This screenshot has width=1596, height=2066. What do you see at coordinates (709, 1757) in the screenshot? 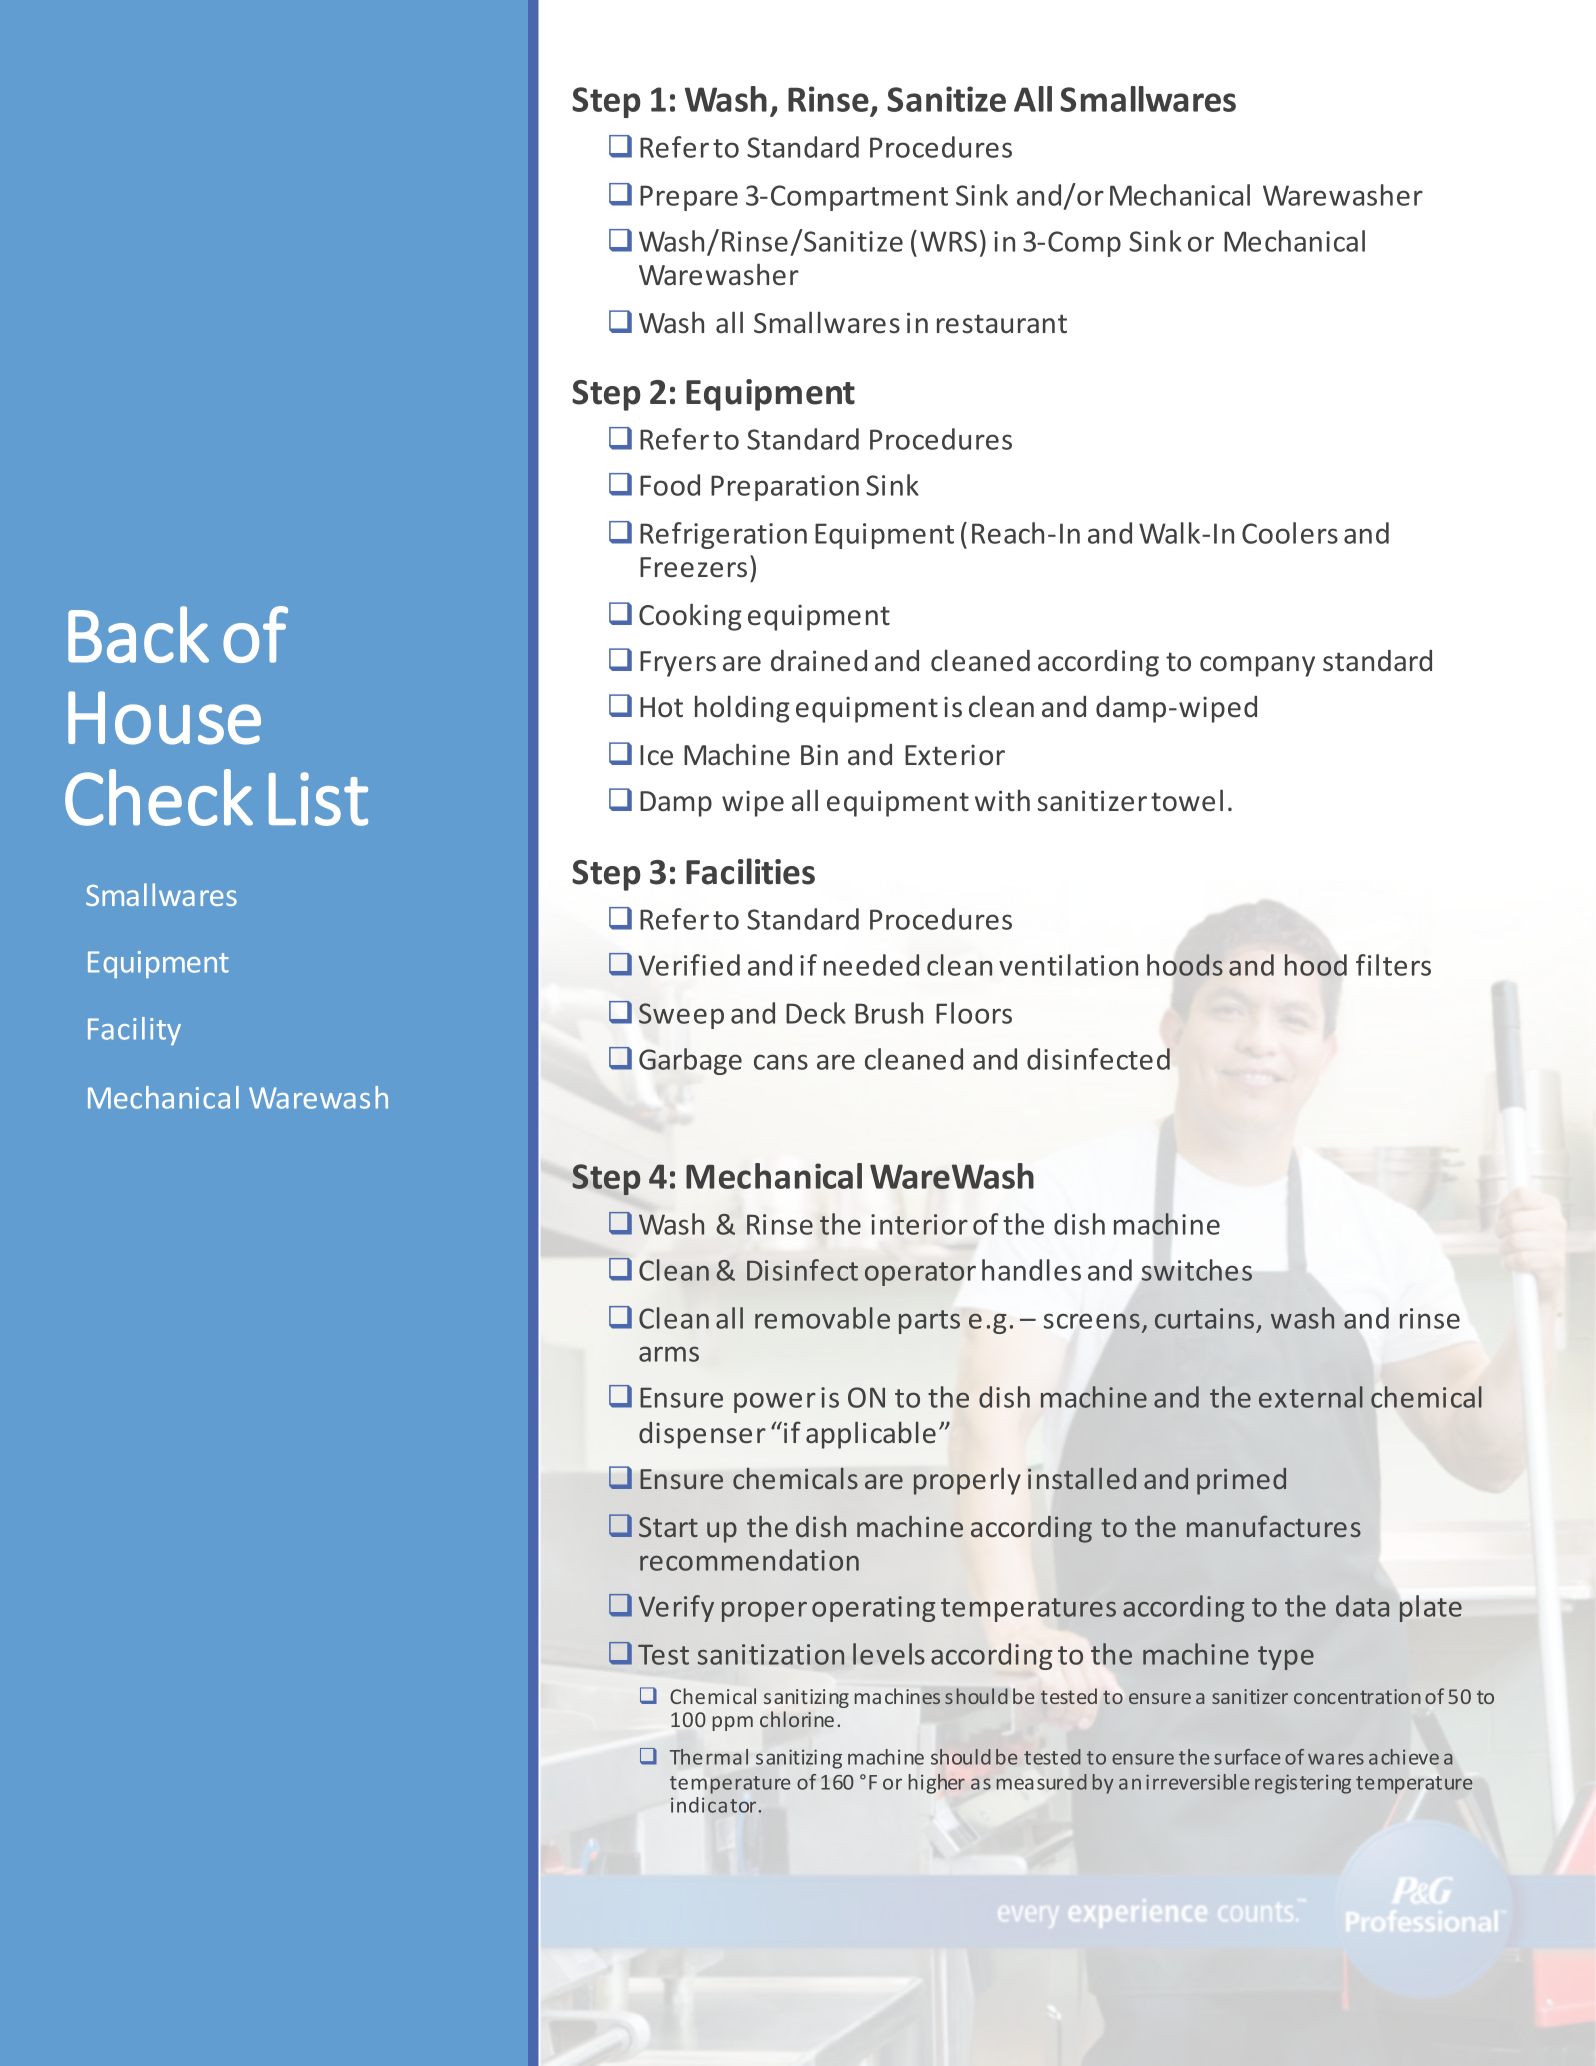
I see `Thermal` at bounding box center [709, 1757].
